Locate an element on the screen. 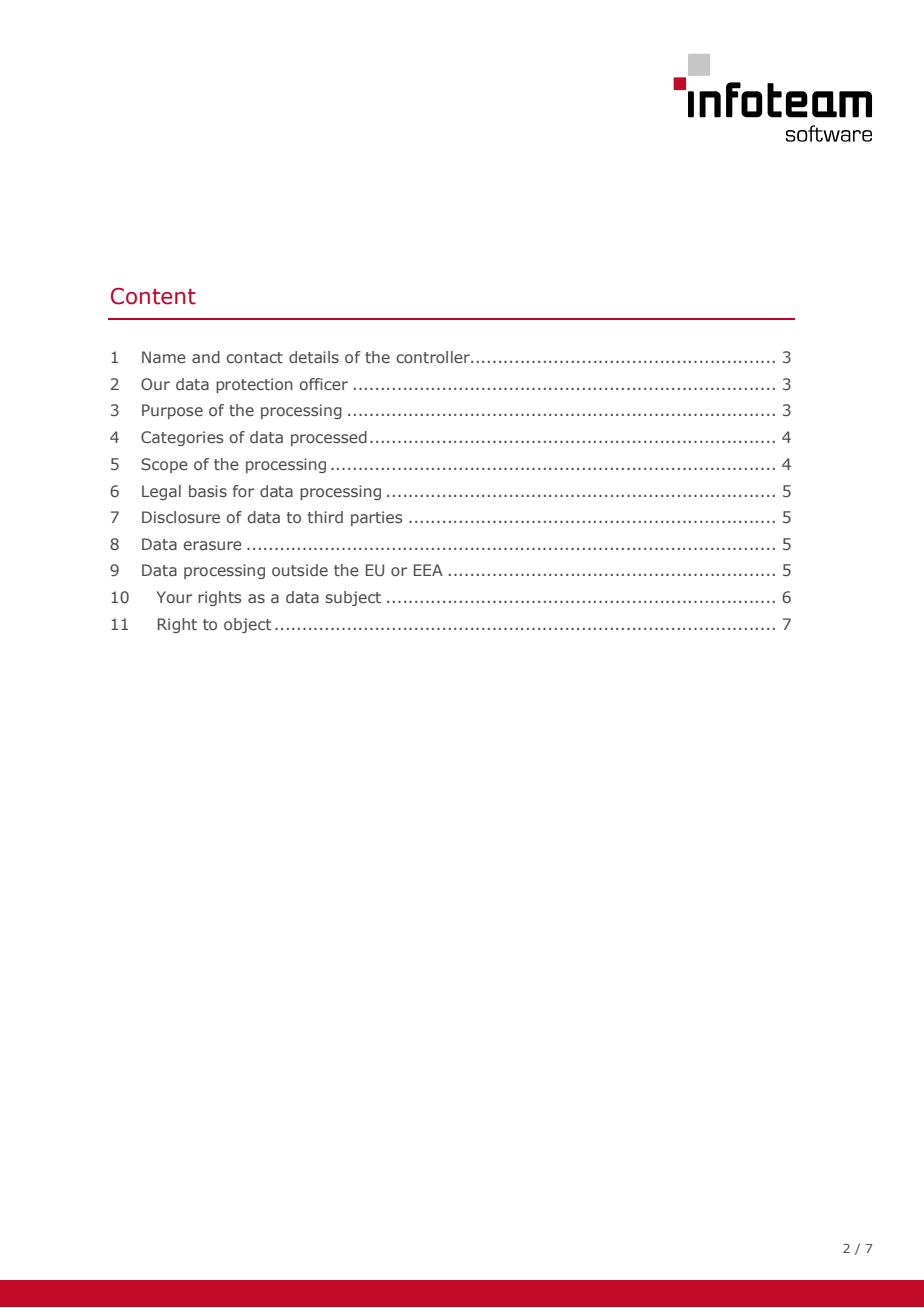  outside is located at coordinates (300, 570).
